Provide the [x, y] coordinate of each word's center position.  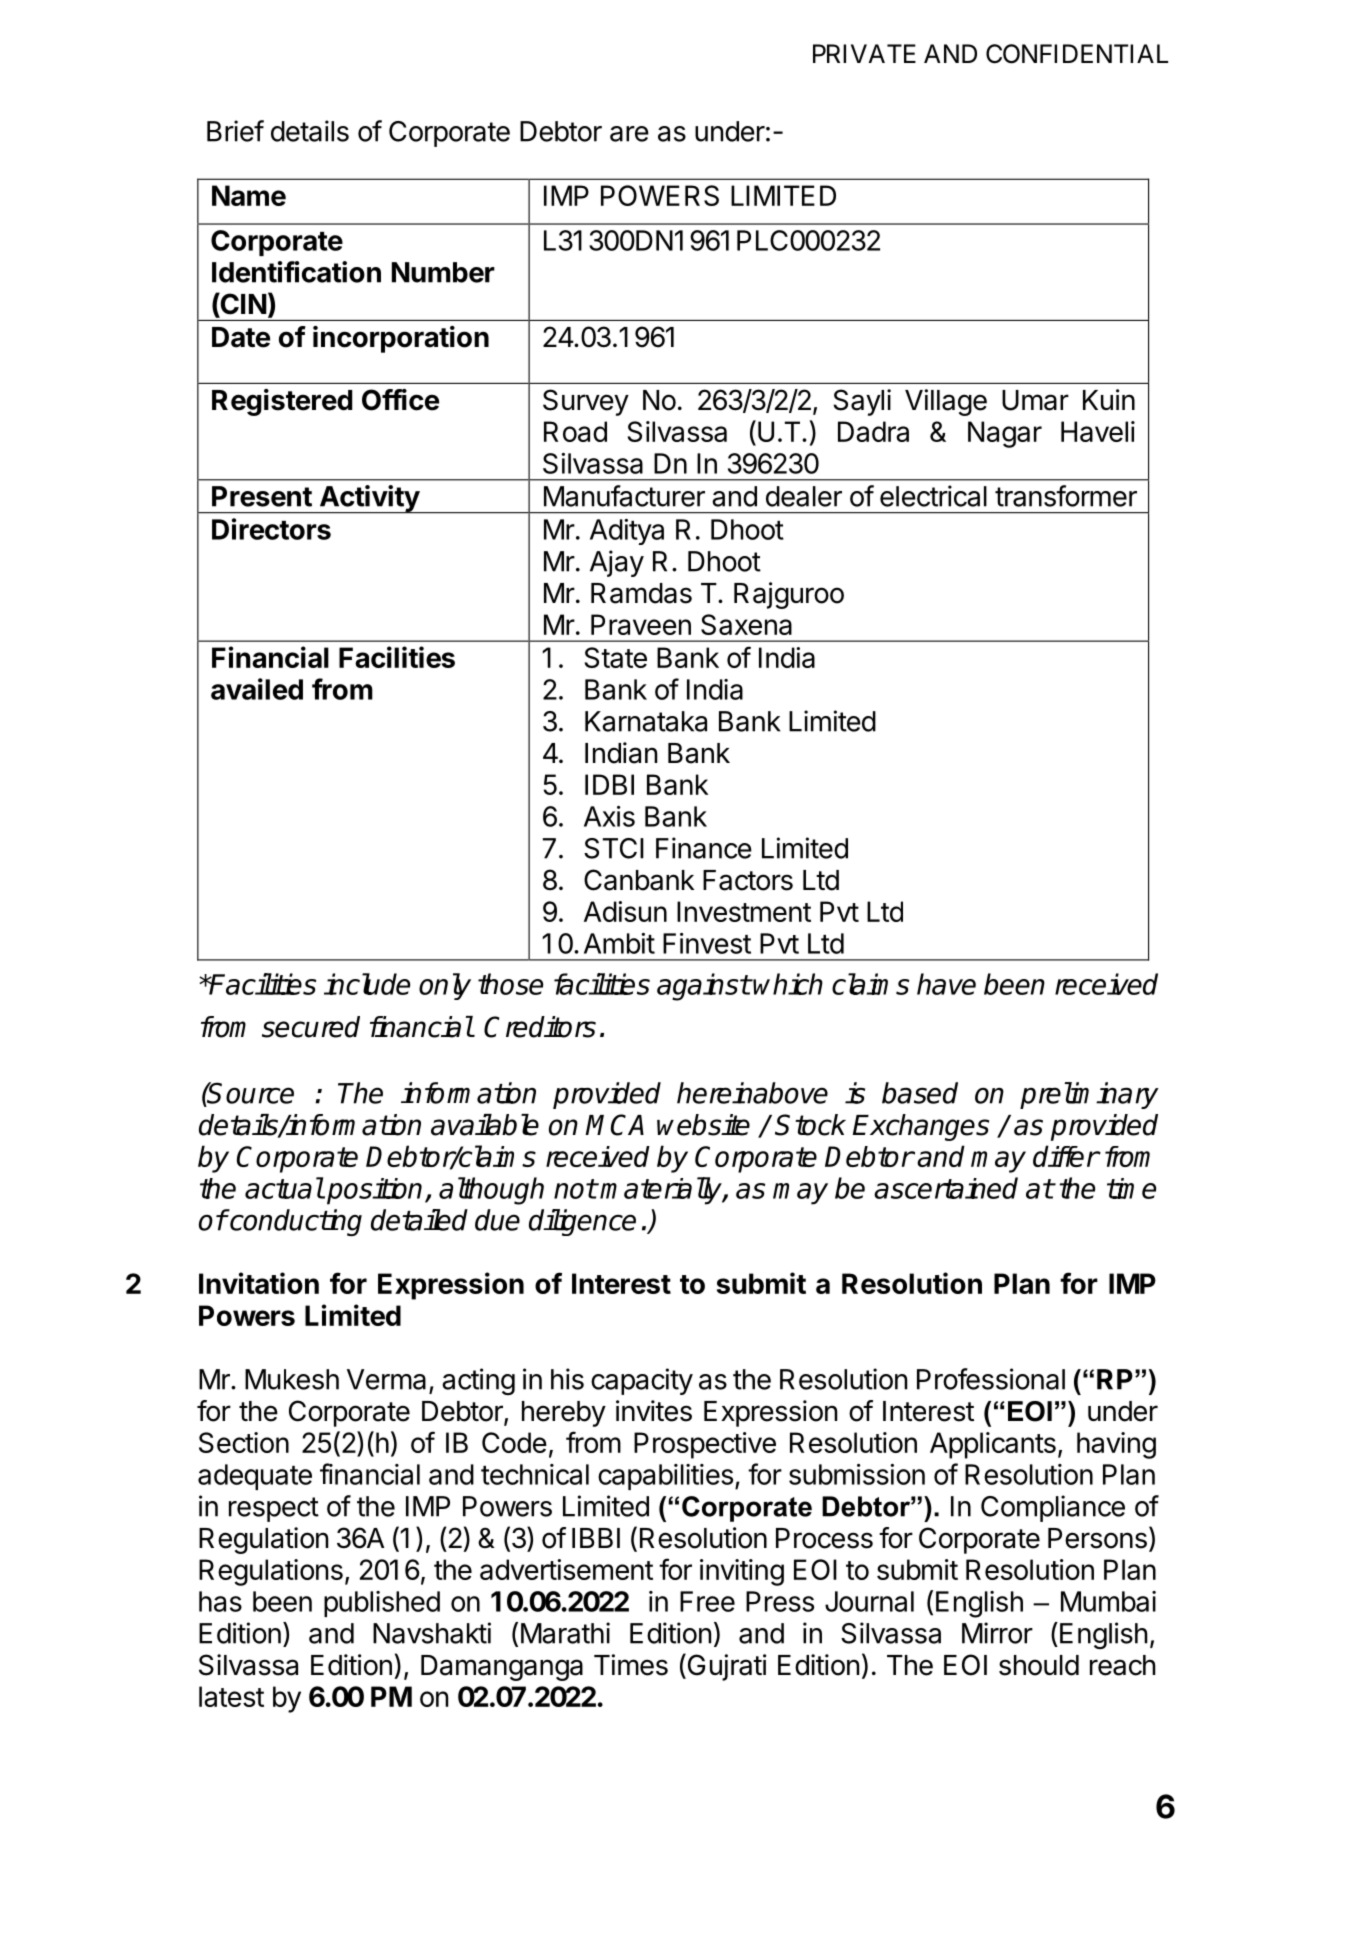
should [1039, 1665]
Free [707, 1601]
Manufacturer [624, 496]
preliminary [1089, 1095]
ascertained [946, 1188]
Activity [369, 499]
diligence [582, 1222]
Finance [704, 848]
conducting [295, 1222]
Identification [296, 272]
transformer [1066, 496]
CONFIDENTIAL [1077, 54]
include [367, 984]
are [629, 134]
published [382, 1604]
